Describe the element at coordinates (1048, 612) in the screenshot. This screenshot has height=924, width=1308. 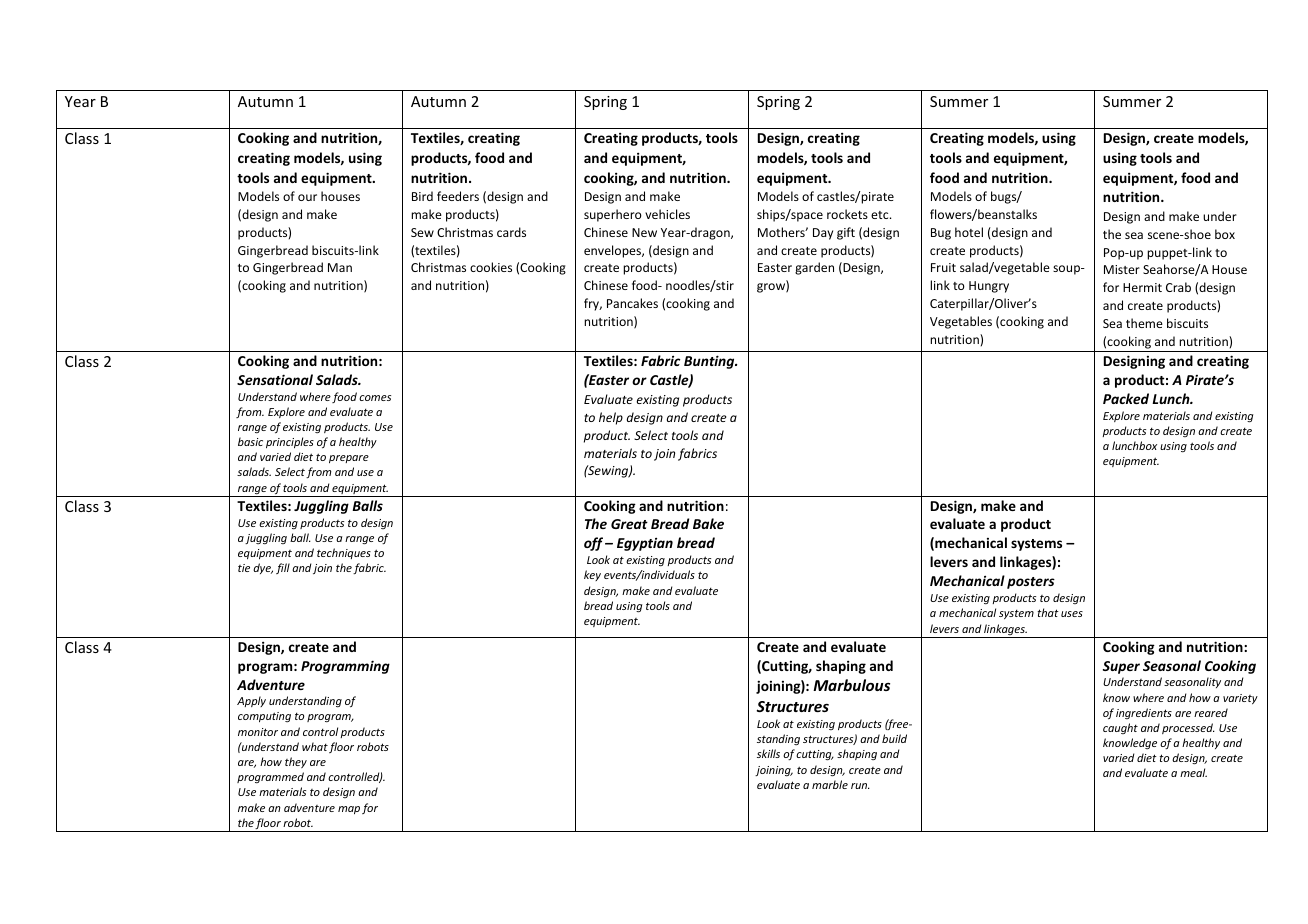
I see `that` at that location.
